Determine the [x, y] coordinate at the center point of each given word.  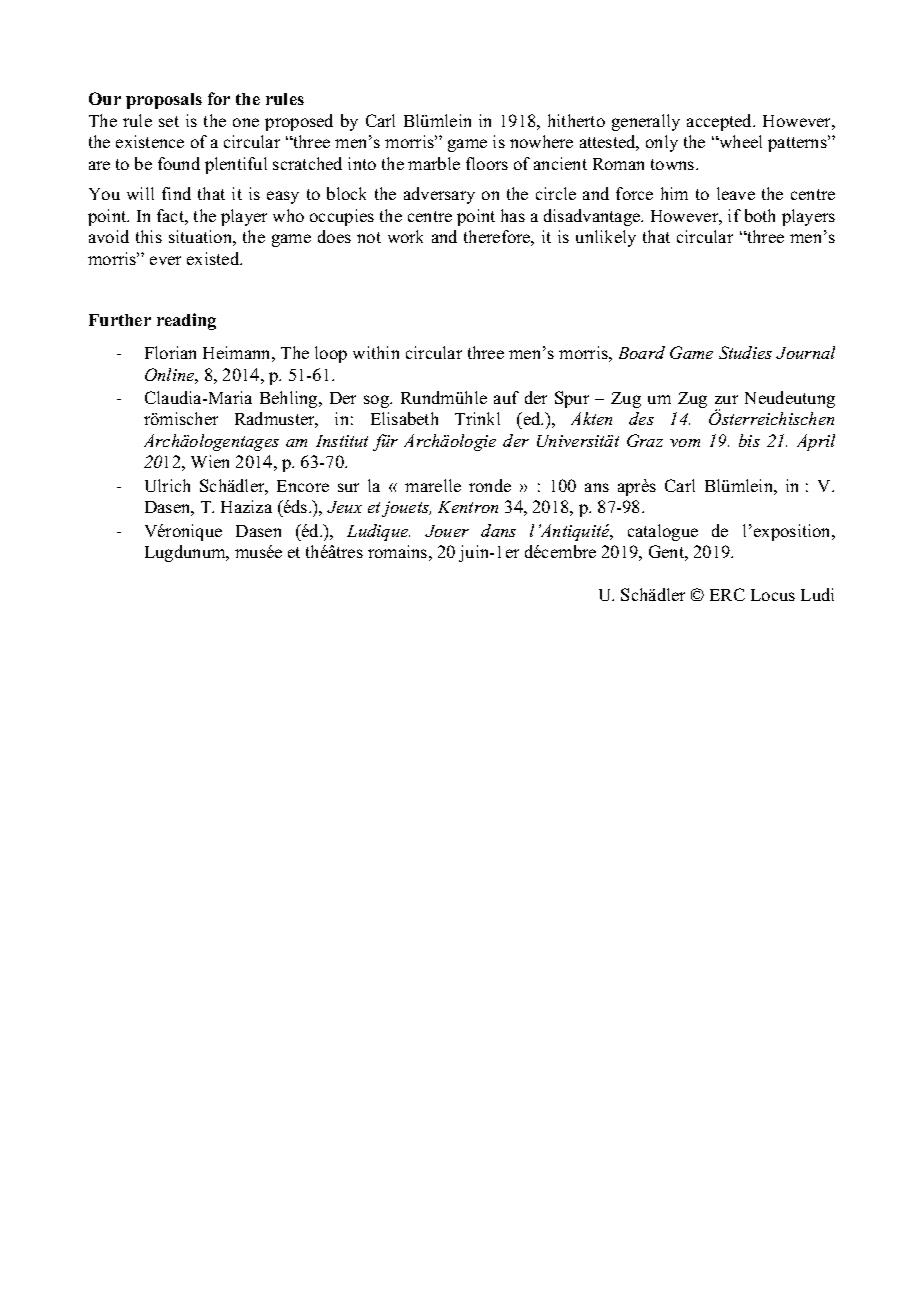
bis [749, 440]
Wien [210, 461]
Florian [170, 352]
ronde [490, 485]
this [149, 236]
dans [498, 530]
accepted [721, 122]
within [376, 352]
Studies [745, 352]
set [169, 121]
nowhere [541, 141]
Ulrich [167, 485]
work [405, 236]
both [760, 215]
